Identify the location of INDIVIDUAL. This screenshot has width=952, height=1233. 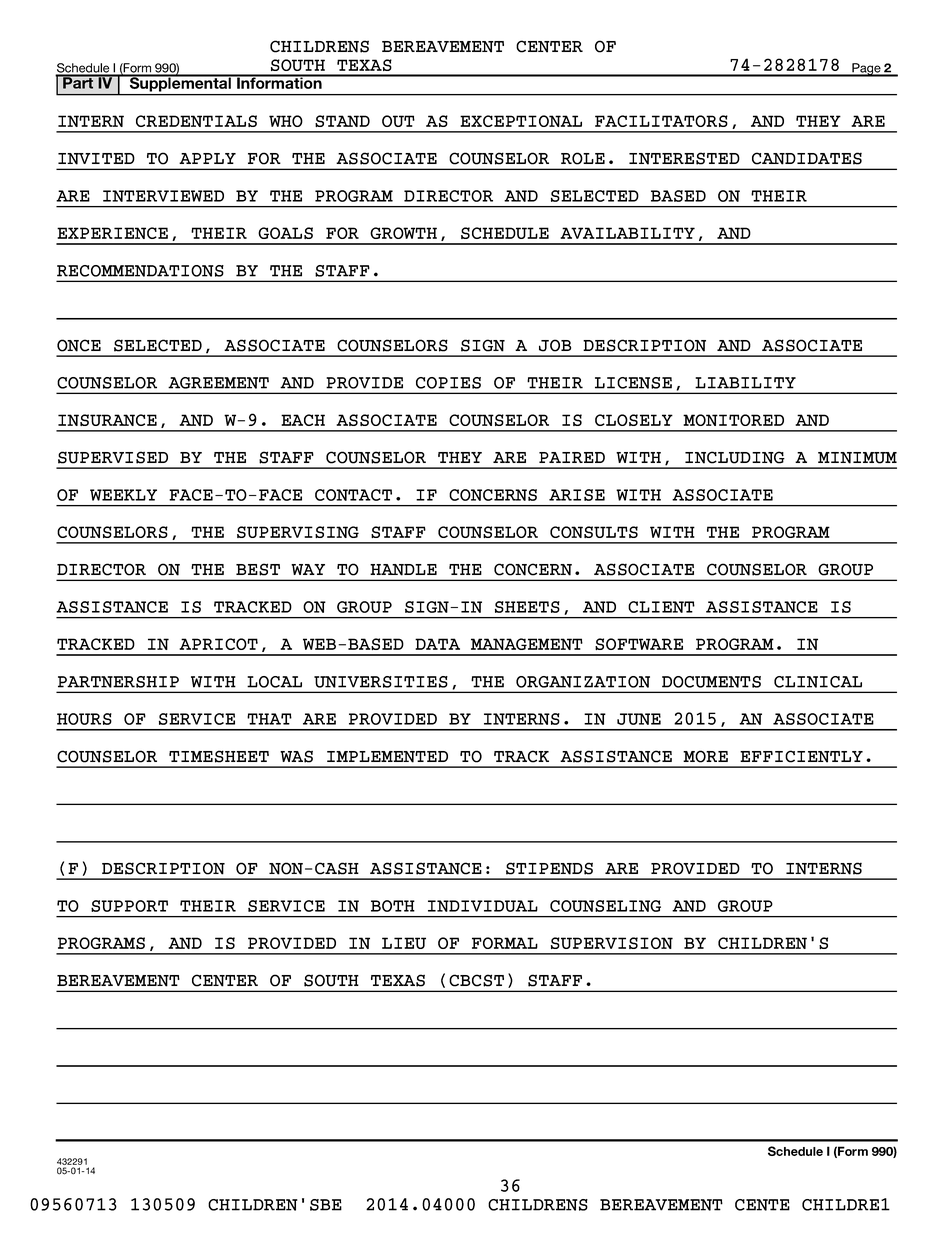
(483, 906).
